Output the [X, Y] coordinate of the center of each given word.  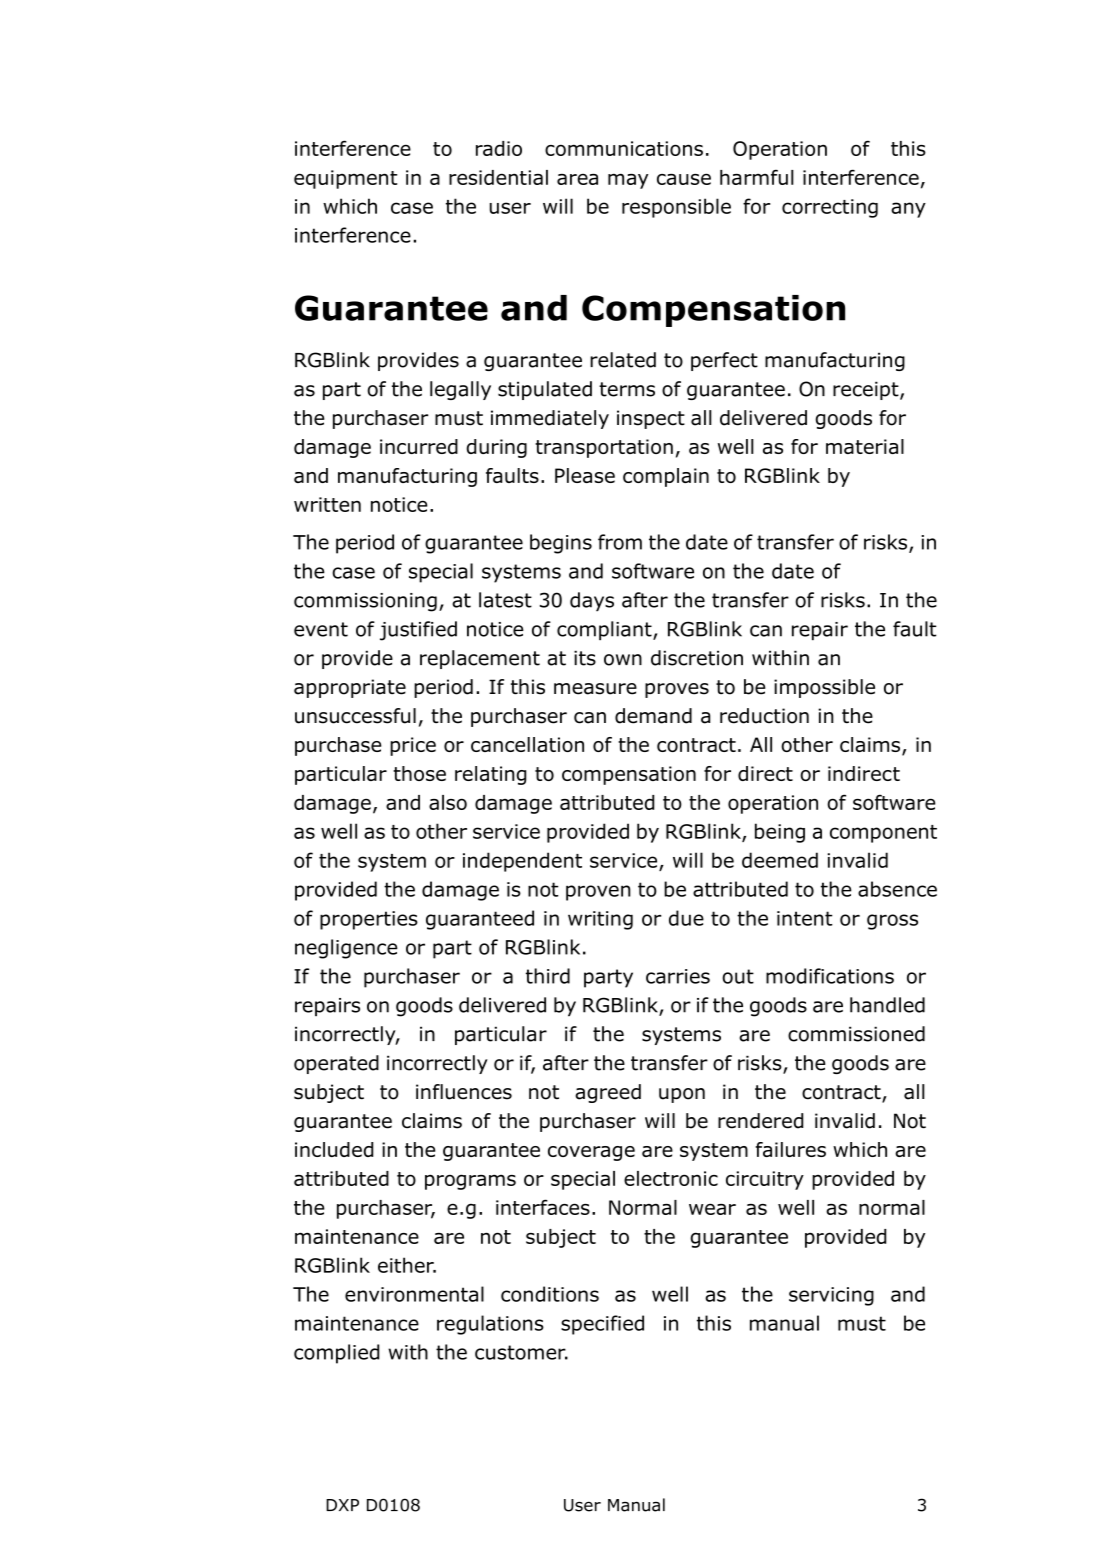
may [628, 181]
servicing [831, 1296]
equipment [345, 179]
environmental [414, 1294]
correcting [830, 208]
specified [602, 1325]
